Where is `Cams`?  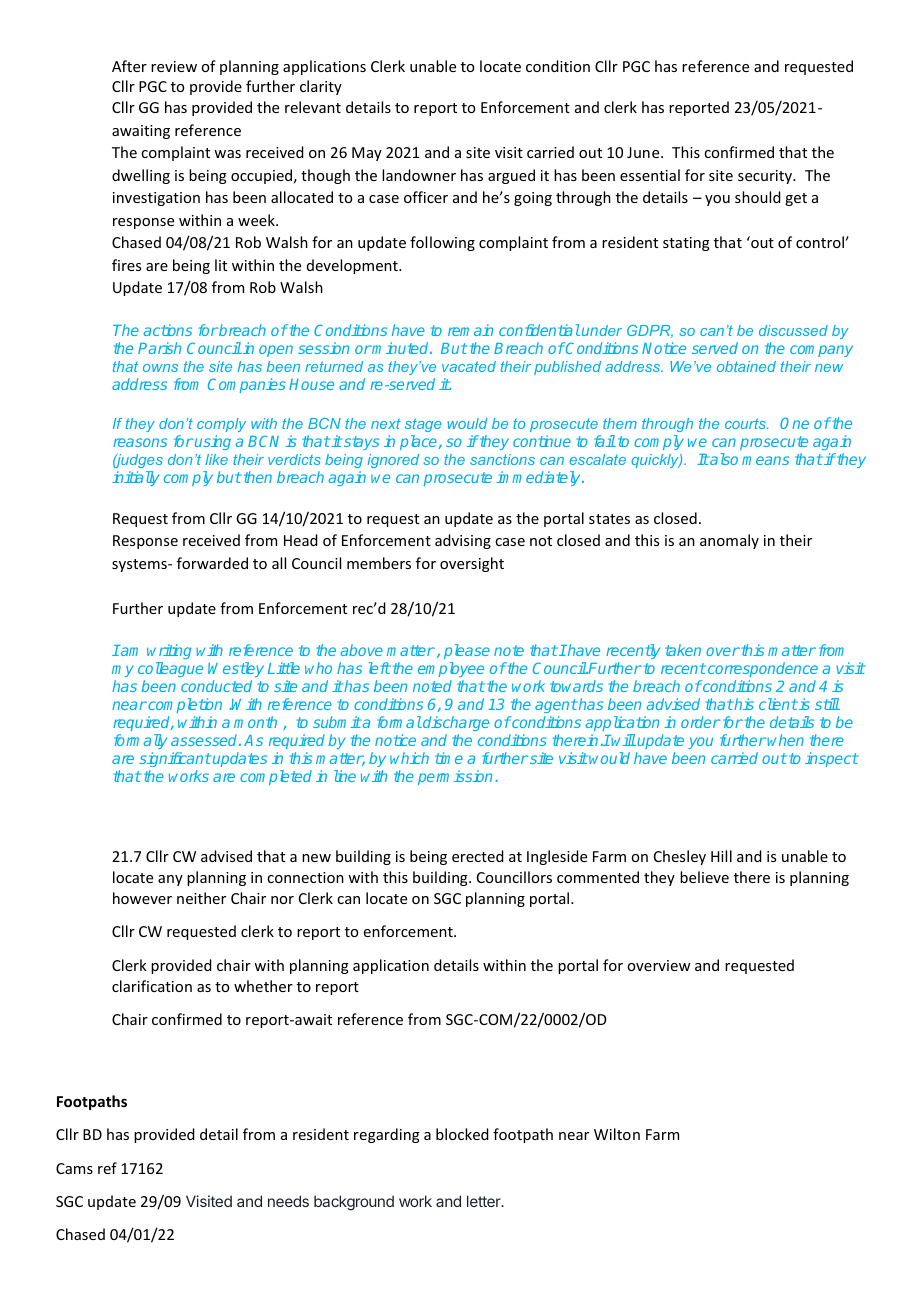
Cams is located at coordinates (74, 1168).
